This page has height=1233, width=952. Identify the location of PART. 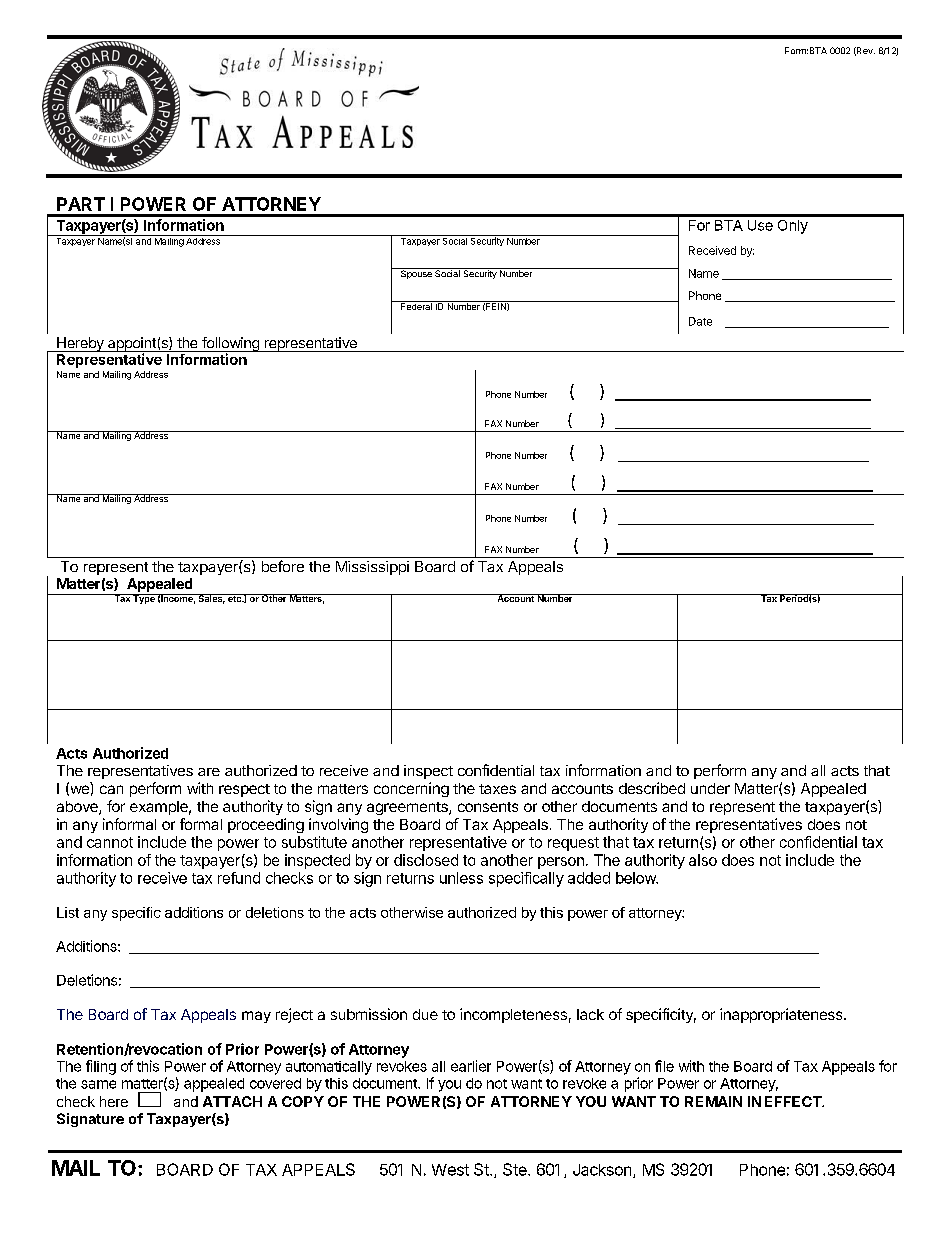
(81, 204).
